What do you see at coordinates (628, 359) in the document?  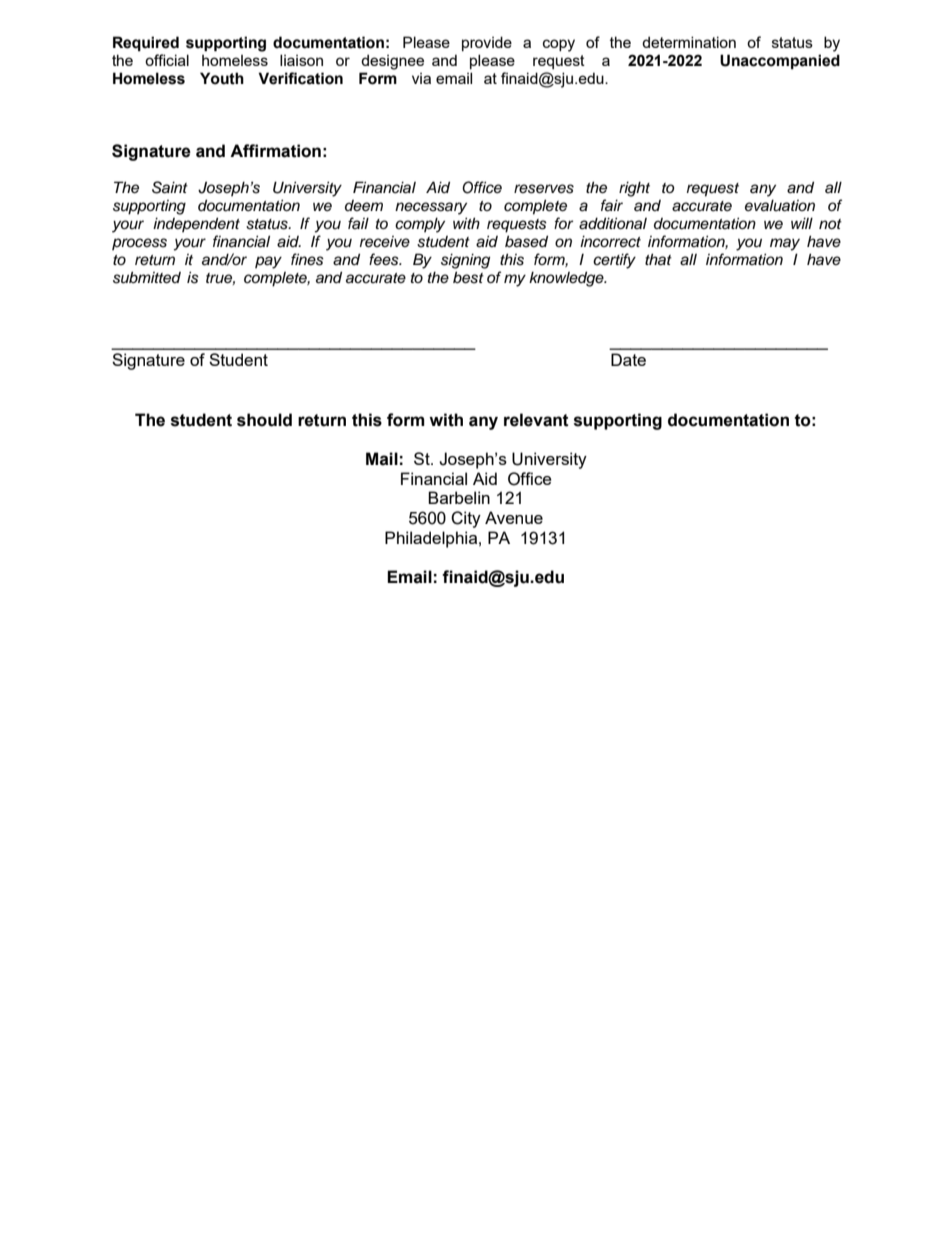 I see `Date` at bounding box center [628, 359].
